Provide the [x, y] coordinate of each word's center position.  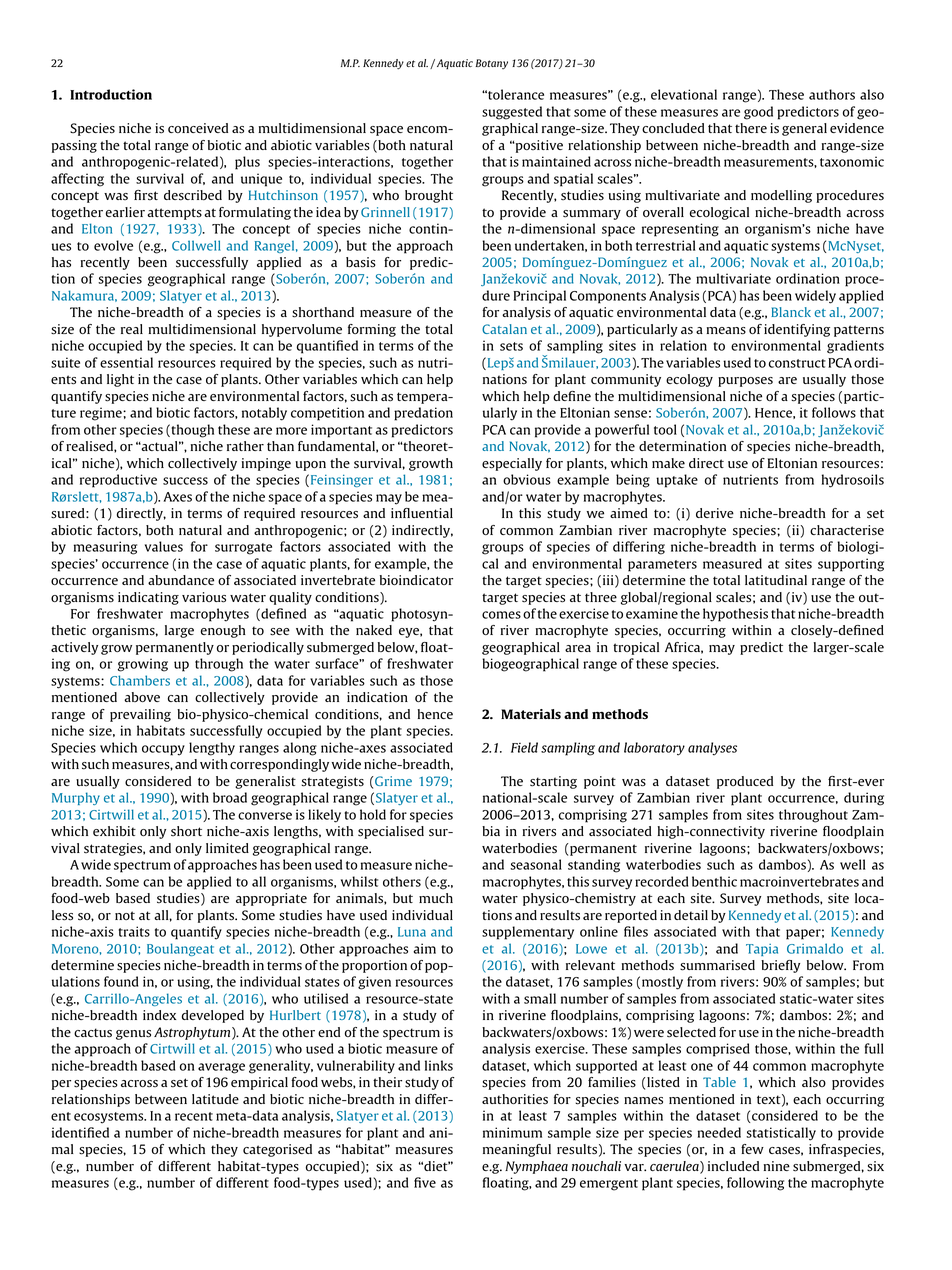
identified [80, 1132]
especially [512, 464]
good [758, 113]
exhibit [114, 831]
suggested [512, 113]
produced [745, 782]
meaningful [517, 1150]
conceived [198, 128]
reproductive [118, 481]
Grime [393, 781]
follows [834, 412]
